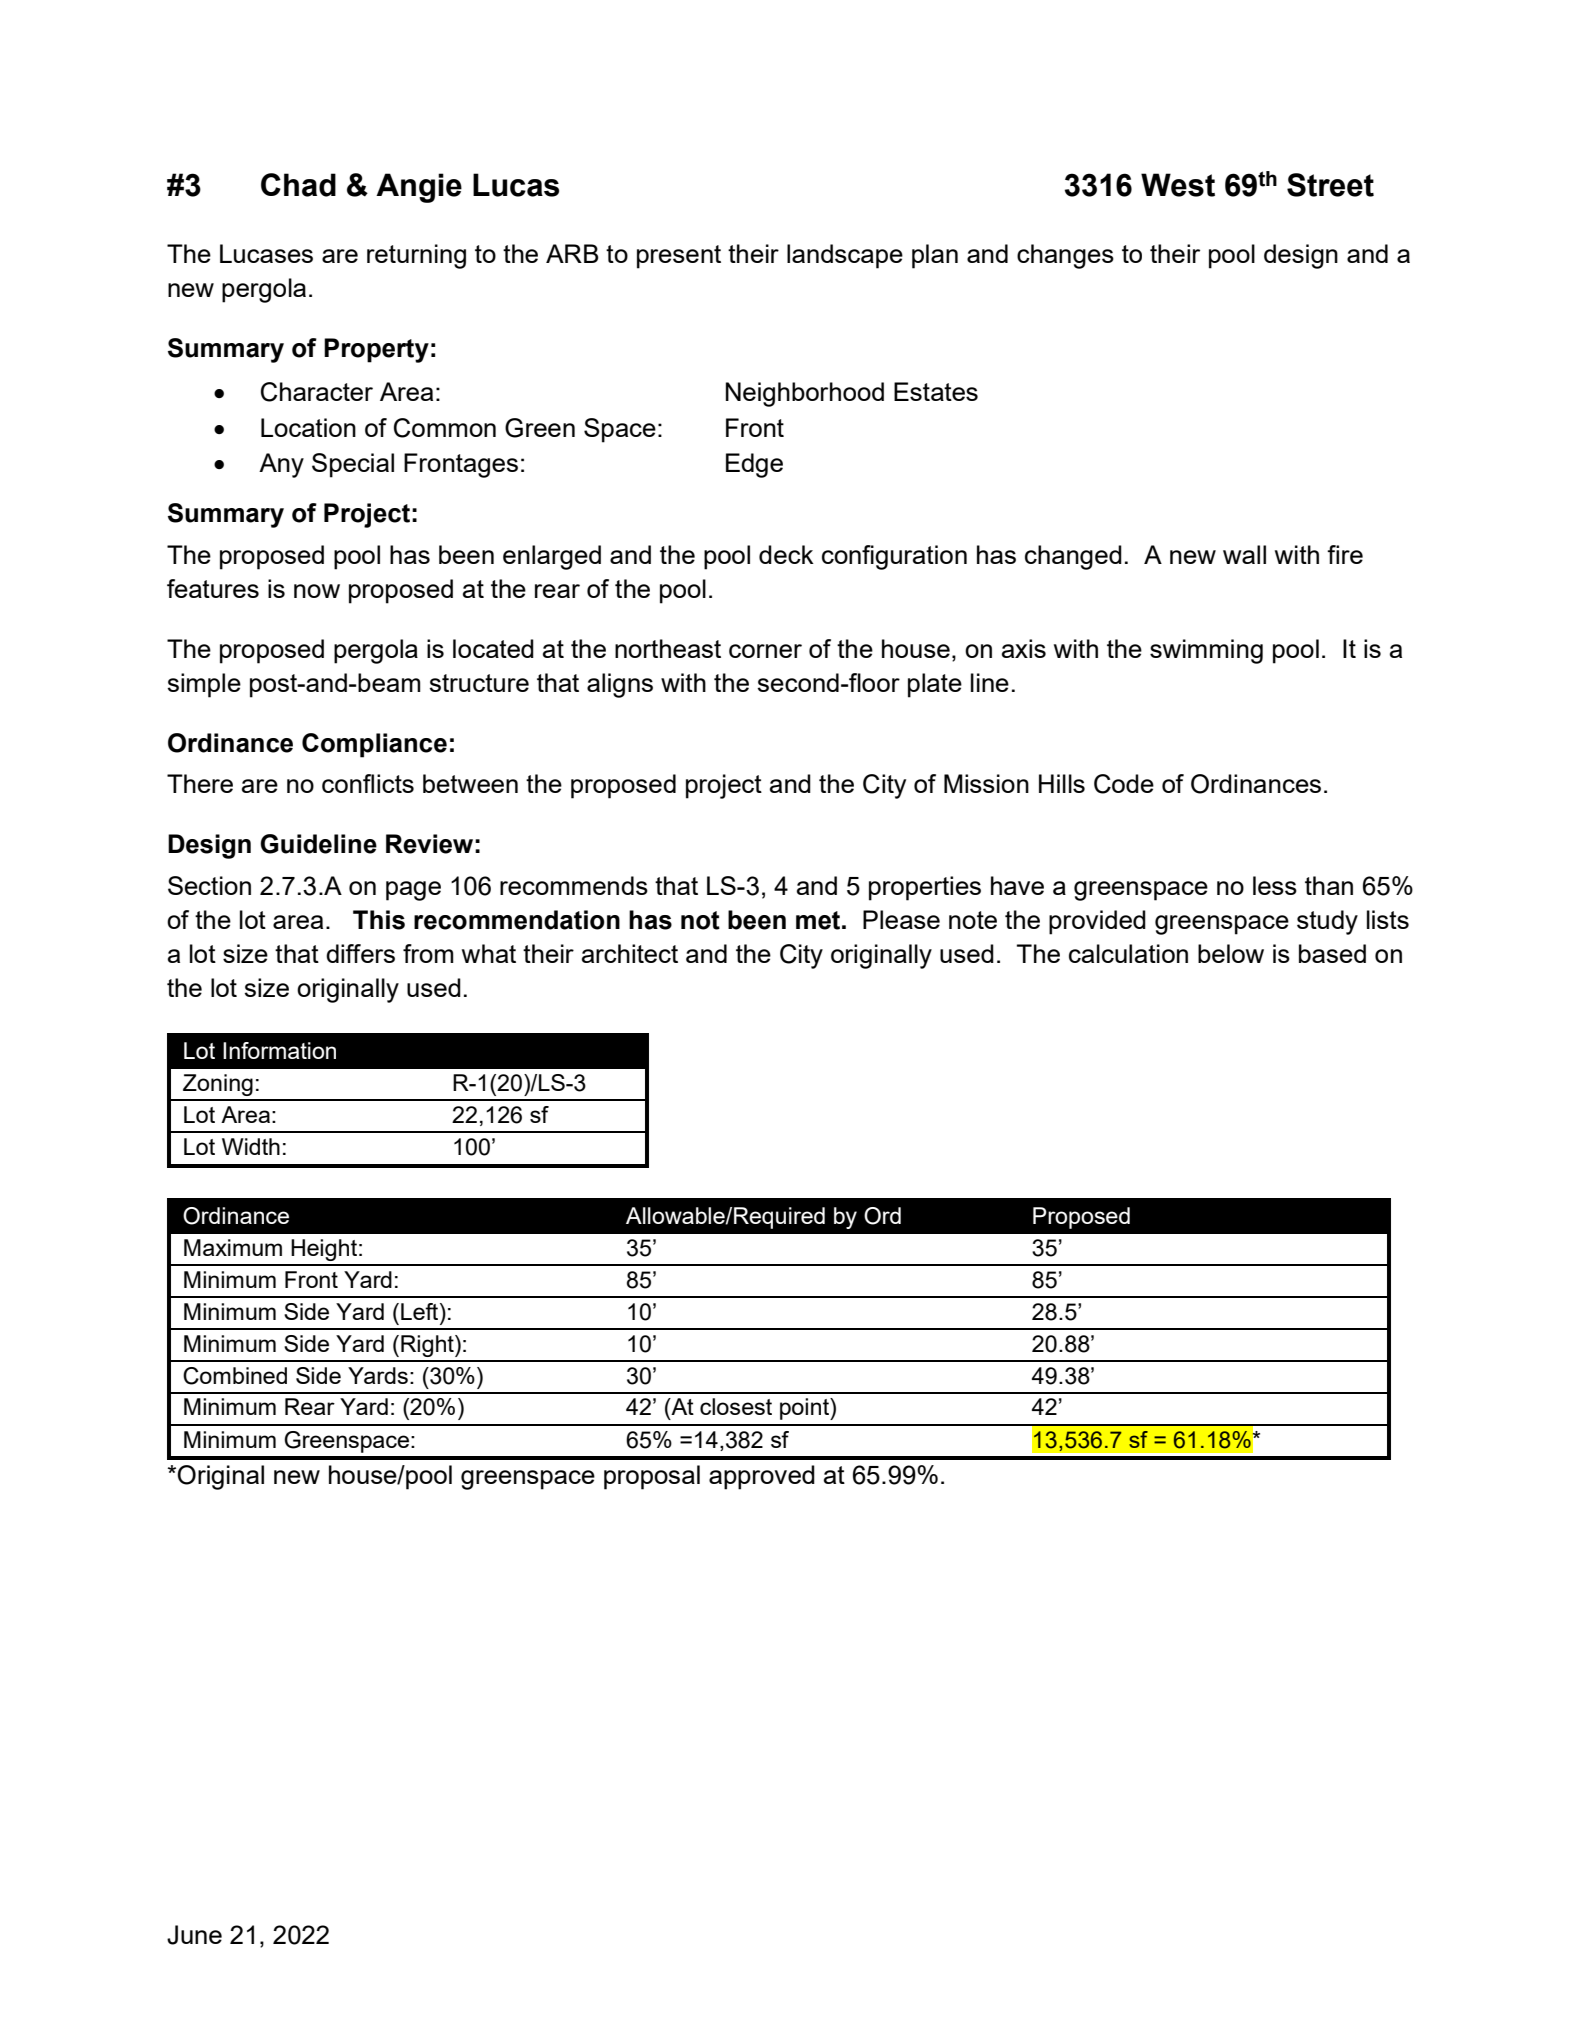 This screenshot has height=2042, width=1578. Describe the element at coordinates (805, 1409) in the screenshot. I see `point` at that location.
